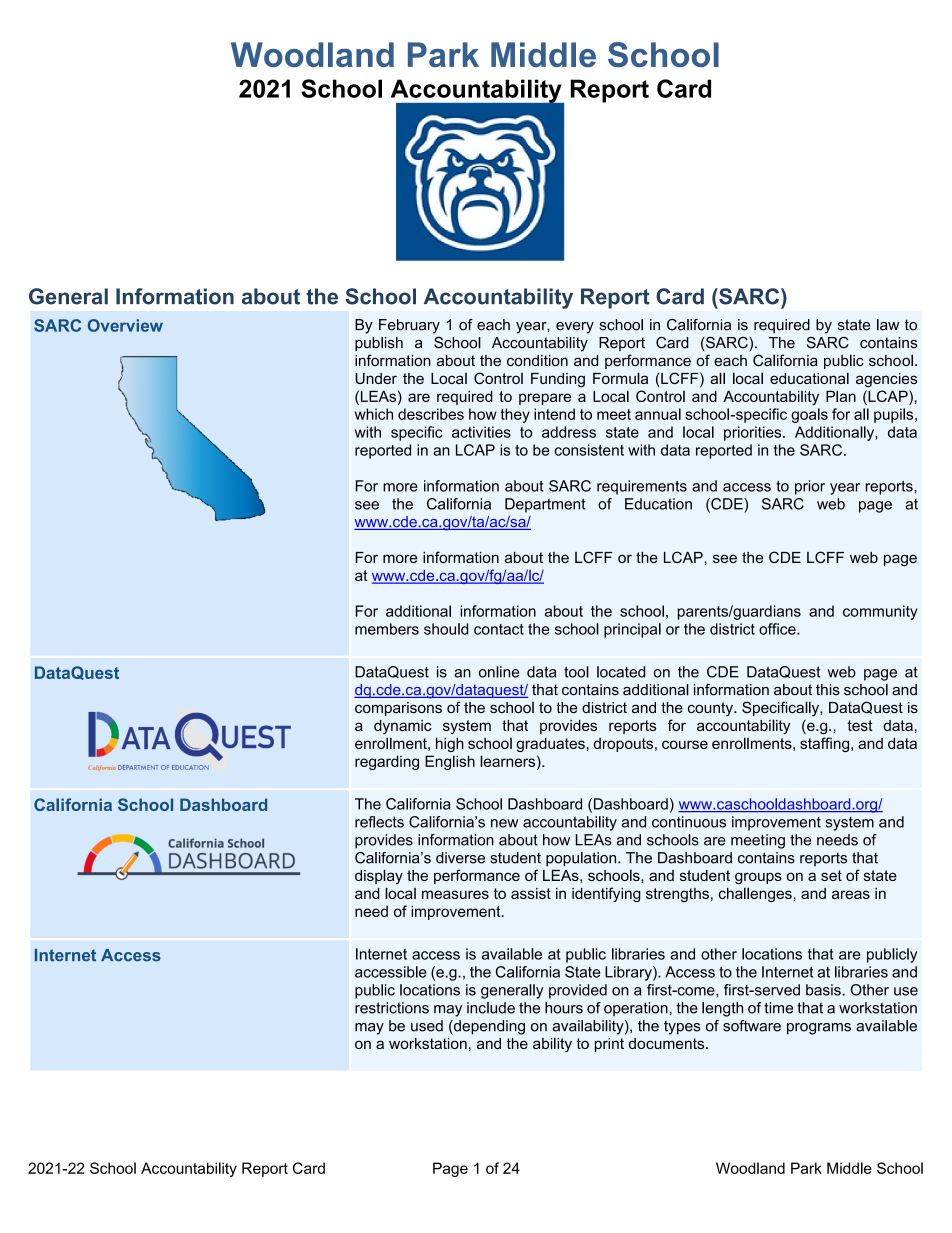  What do you see at coordinates (809, 415) in the image?
I see `goals` at bounding box center [809, 415].
